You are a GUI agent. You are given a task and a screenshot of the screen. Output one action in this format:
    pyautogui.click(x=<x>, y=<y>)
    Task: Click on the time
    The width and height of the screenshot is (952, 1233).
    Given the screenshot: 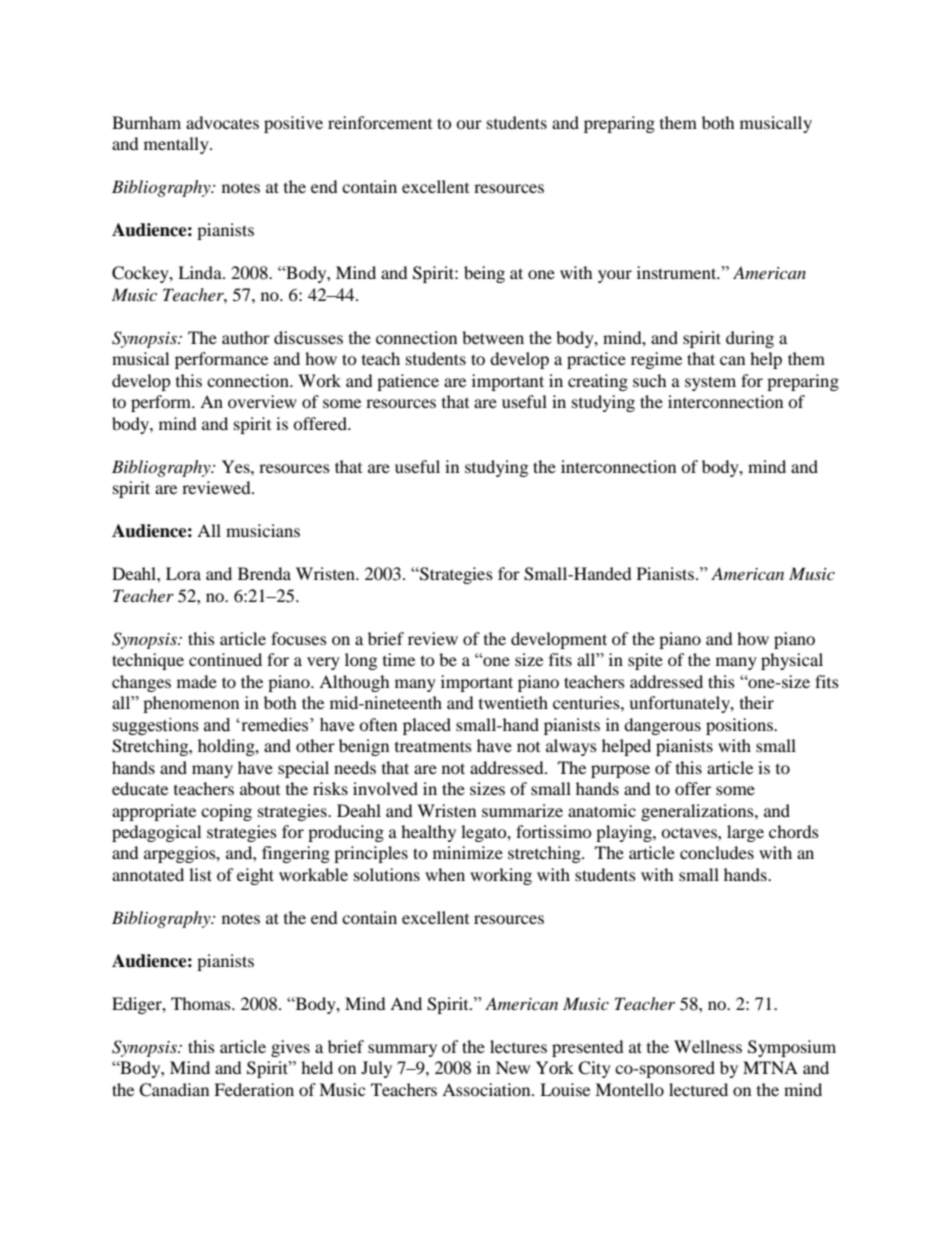 What is the action you would take?
    pyautogui.click(x=399, y=659)
